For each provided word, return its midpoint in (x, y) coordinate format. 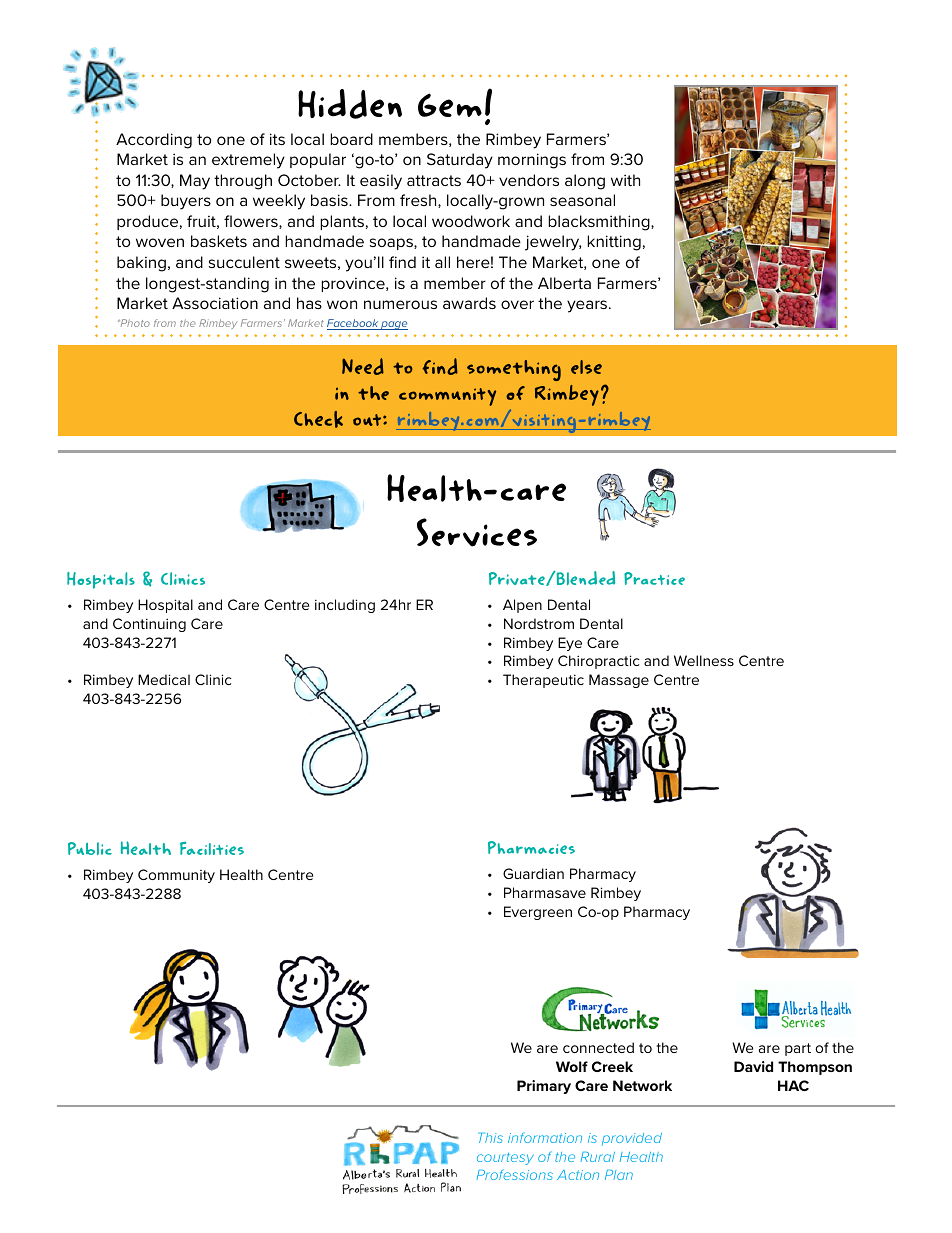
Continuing (149, 625)
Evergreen (538, 913)
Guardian (533, 873)
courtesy (505, 1159)
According (154, 141)
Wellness (704, 660)
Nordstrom (539, 623)
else (586, 367)
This (490, 1138)
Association (215, 303)
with (625, 180)
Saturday (460, 161)
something (514, 370)
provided (632, 1139)
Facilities (212, 848)
